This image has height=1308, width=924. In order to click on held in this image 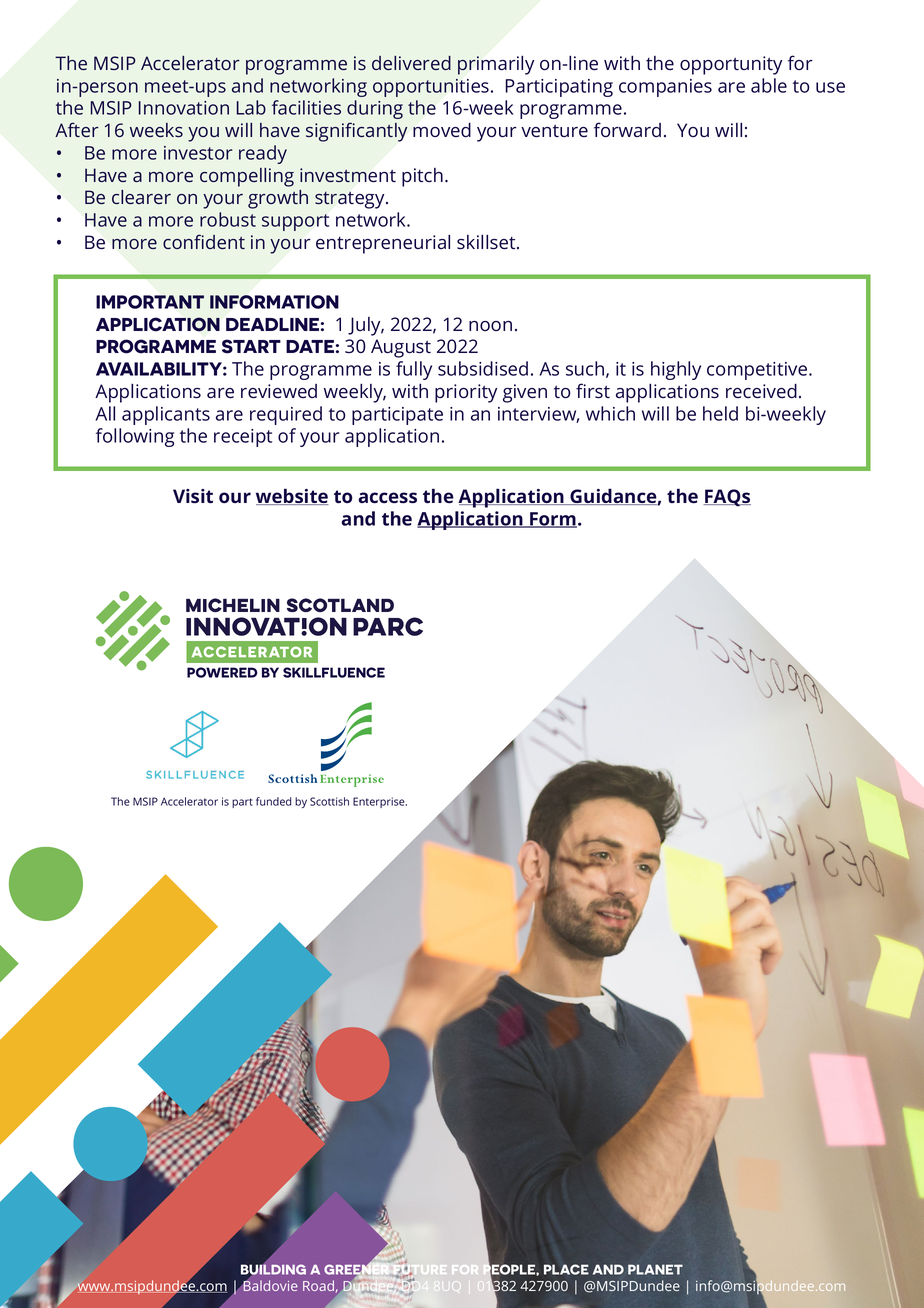, I will do `click(720, 413)`.
